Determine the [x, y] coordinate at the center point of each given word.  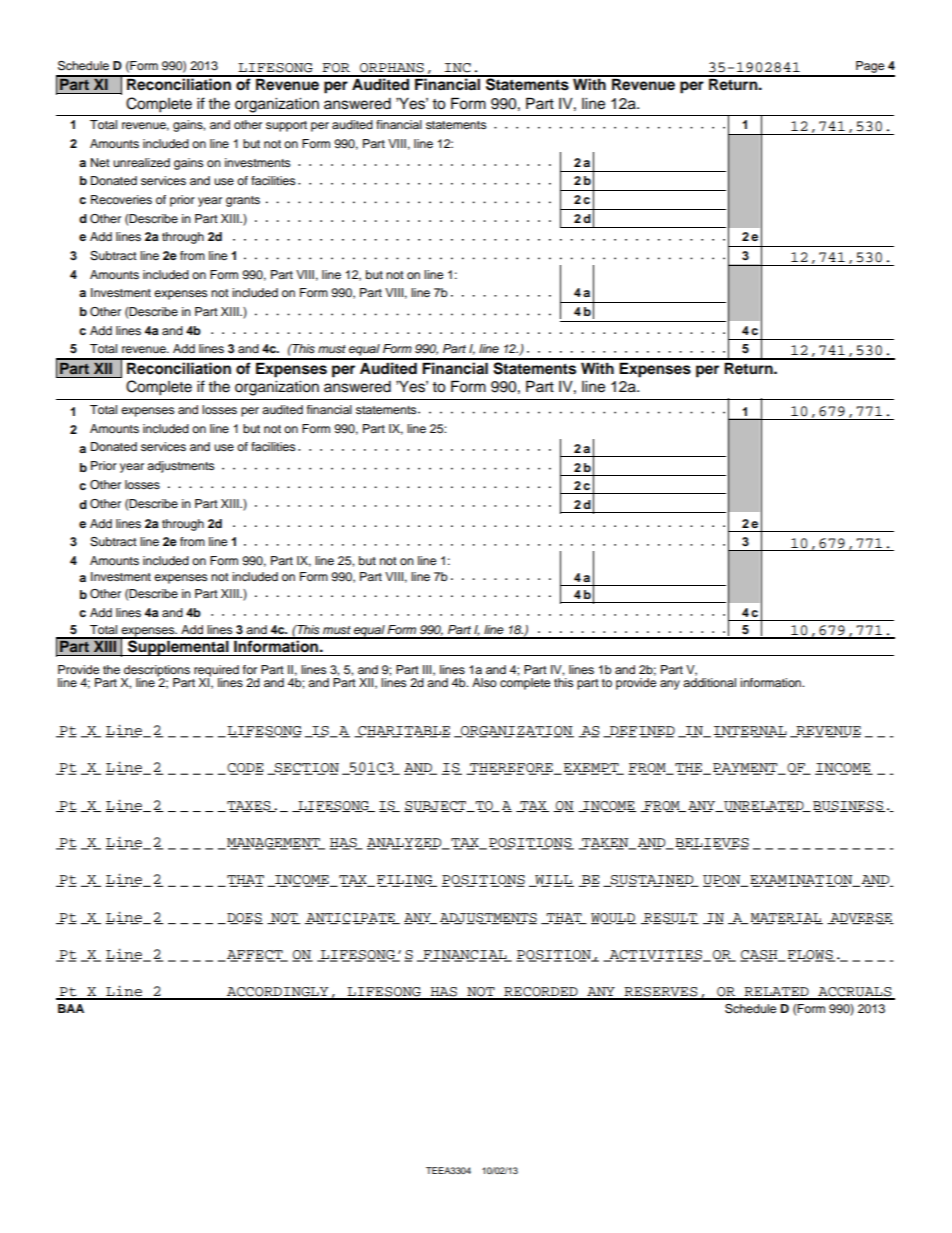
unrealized [141, 162]
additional [709, 681]
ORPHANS [392, 68]
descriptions [156, 672]
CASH [760, 956]
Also [484, 682]
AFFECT [255, 956]
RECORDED [541, 993]
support [286, 126]
